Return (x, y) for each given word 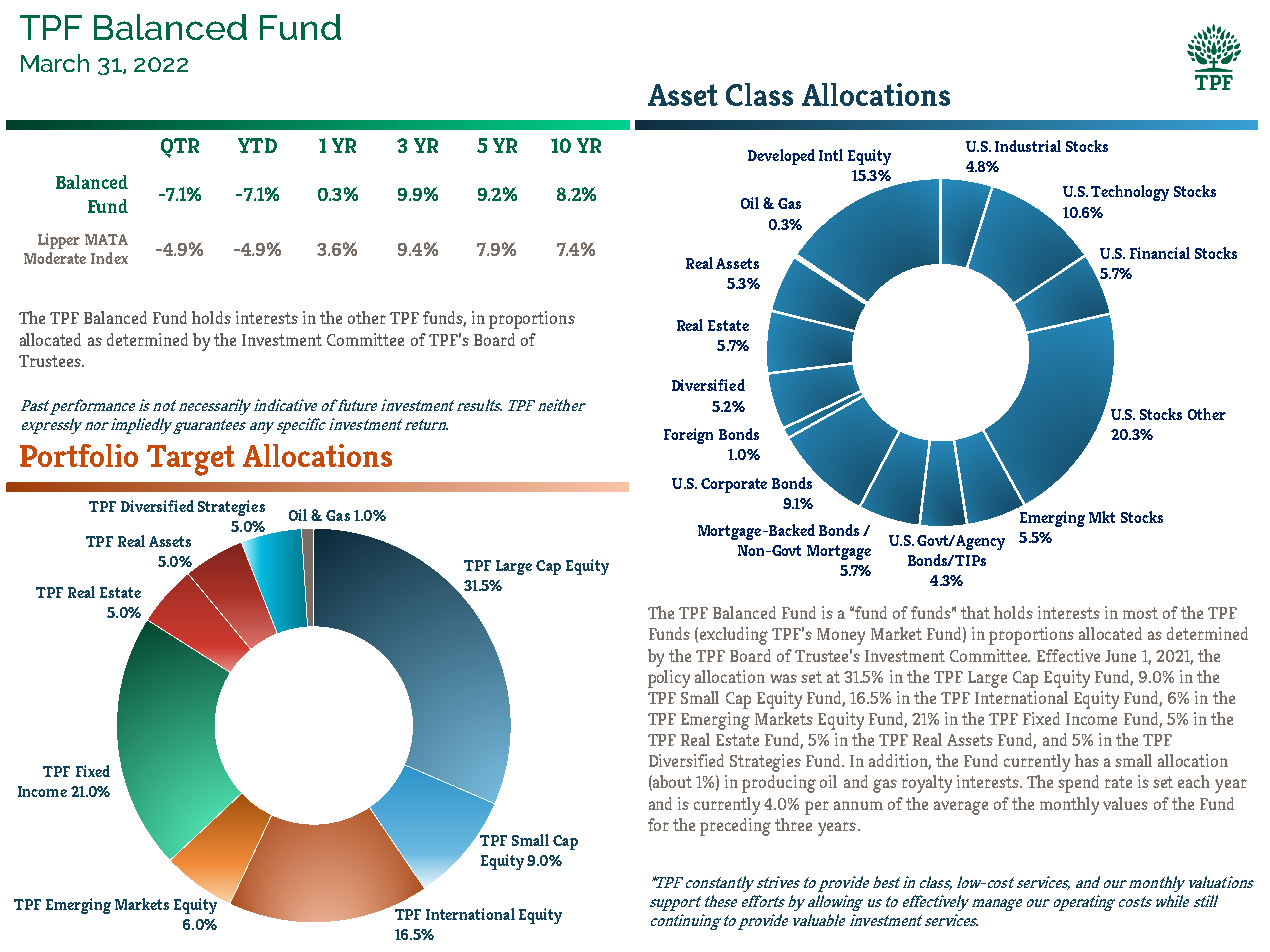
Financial (1160, 253)
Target (191, 460)
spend (1078, 784)
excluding (734, 636)
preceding (735, 827)
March (55, 63)
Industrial (1028, 146)
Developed (781, 157)
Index (109, 258)
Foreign (688, 436)
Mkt (1102, 517)
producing (779, 784)
